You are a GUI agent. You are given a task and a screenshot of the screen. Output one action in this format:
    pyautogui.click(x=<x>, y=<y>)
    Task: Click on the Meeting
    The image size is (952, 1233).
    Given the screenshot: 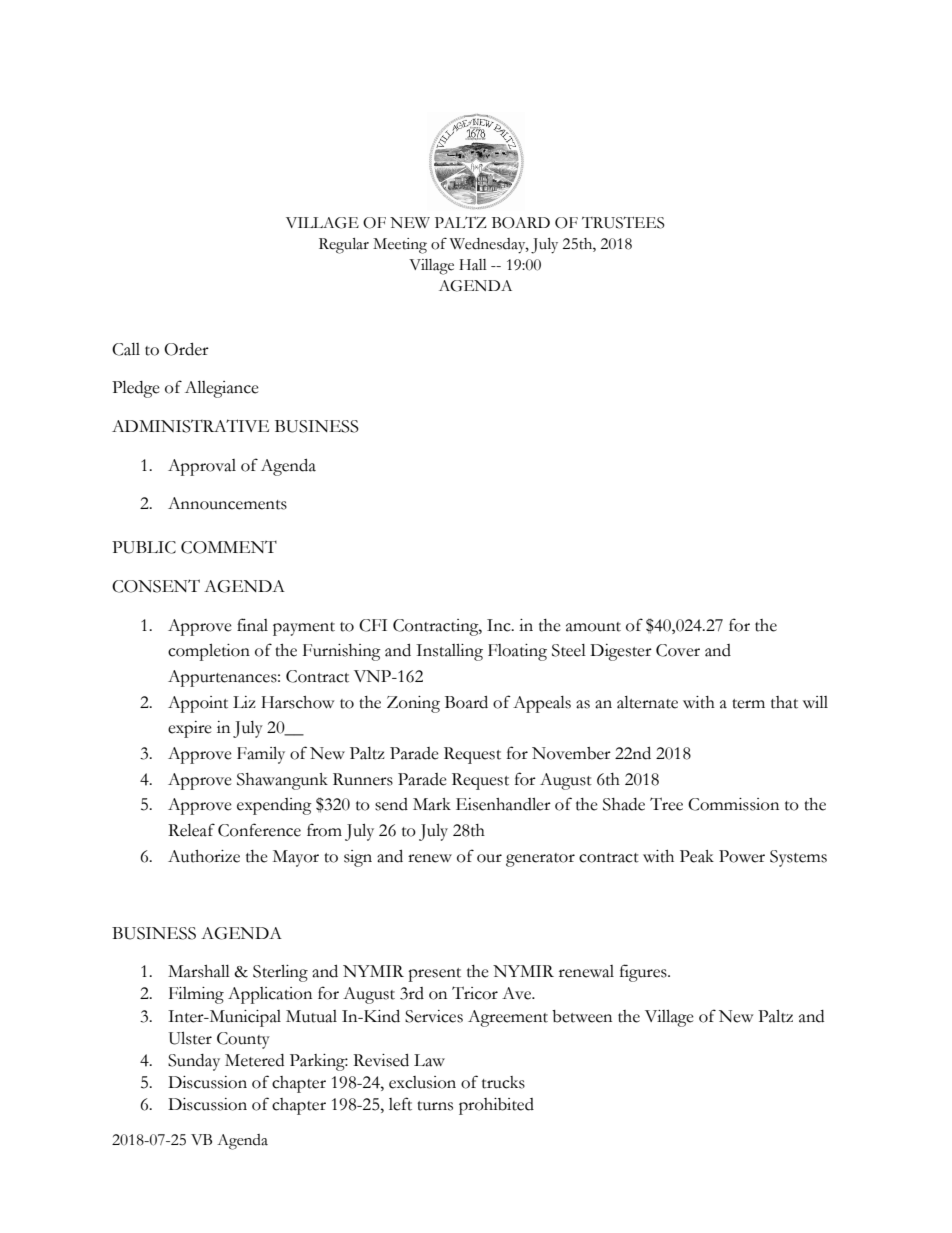 What is the action you would take?
    pyautogui.click(x=400, y=246)
